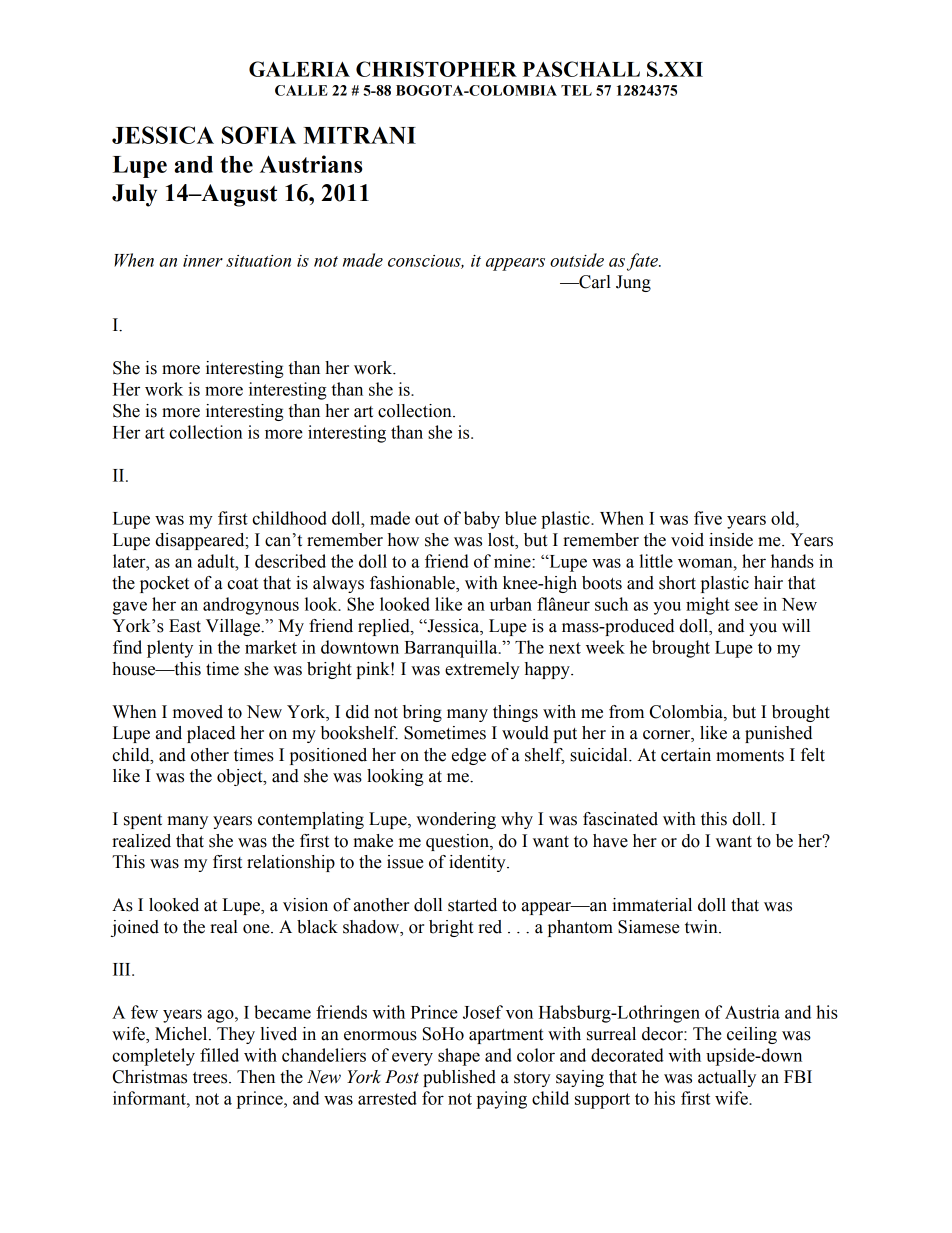 Image resolution: width=952 pixels, height=1233 pixels. I want to click on Jung, so click(633, 283).
